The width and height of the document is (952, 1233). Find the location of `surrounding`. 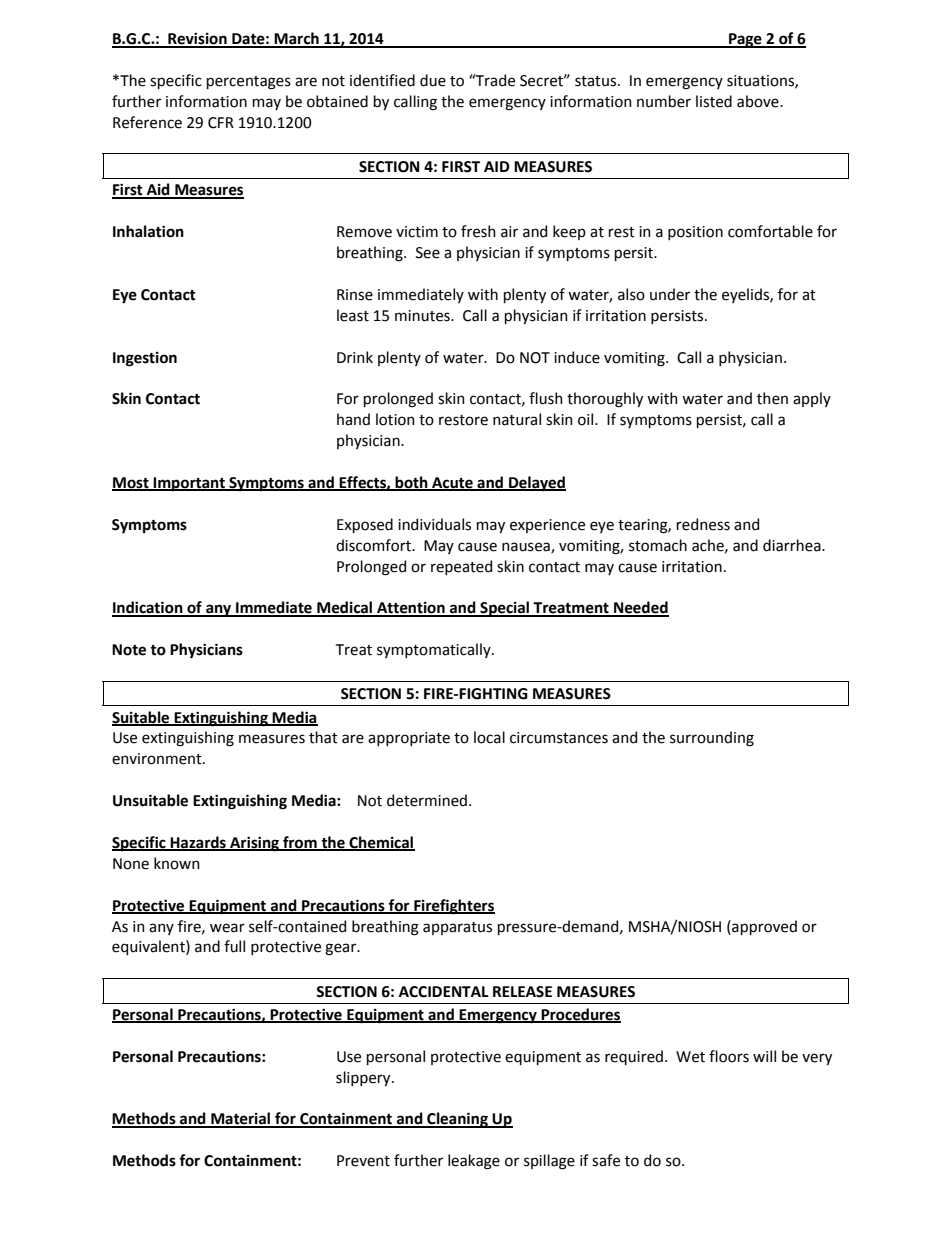

surrounding is located at coordinates (712, 739).
